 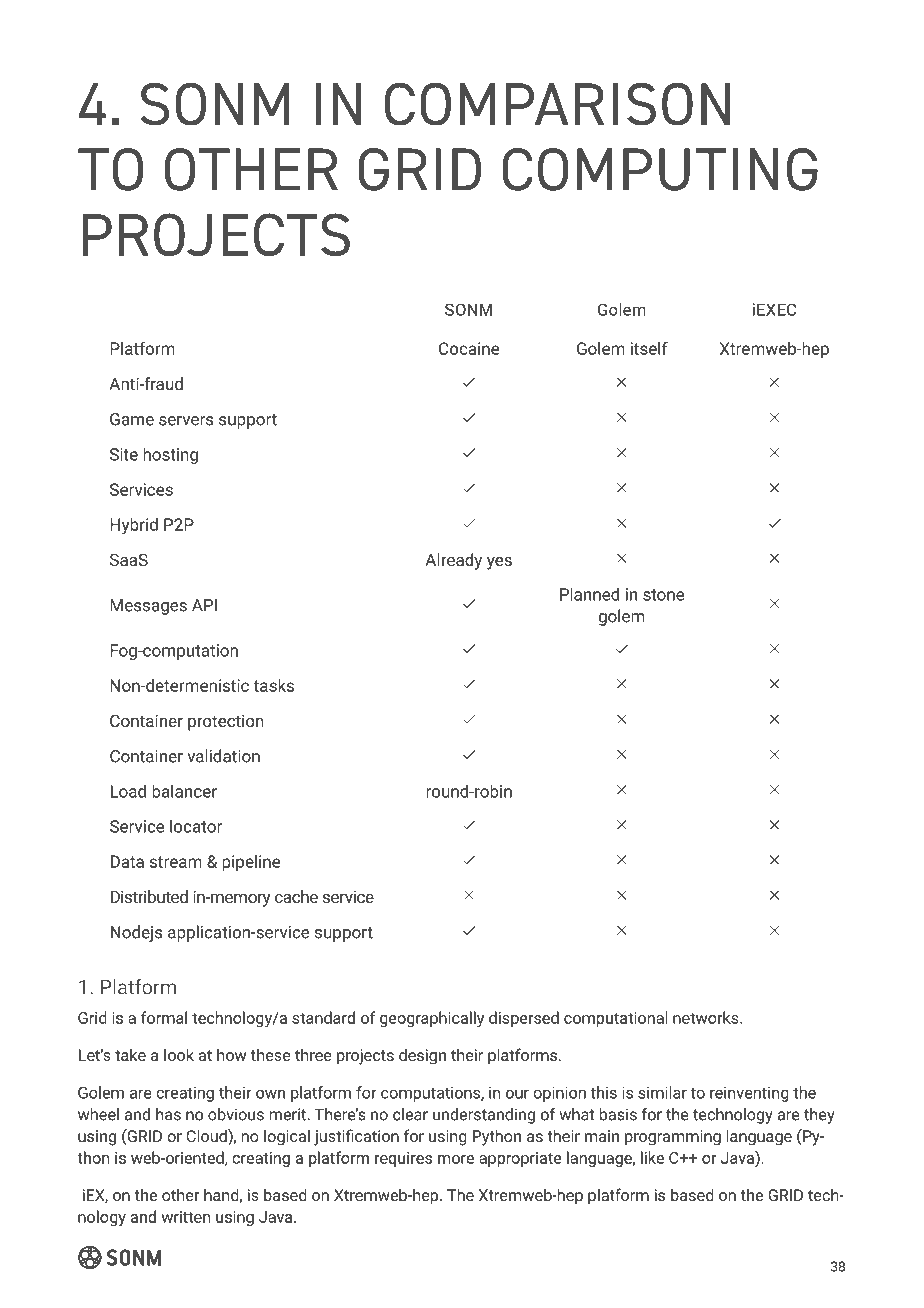 What do you see at coordinates (186, 421) in the page?
I see `servers` at bounding box center [186, 421].
